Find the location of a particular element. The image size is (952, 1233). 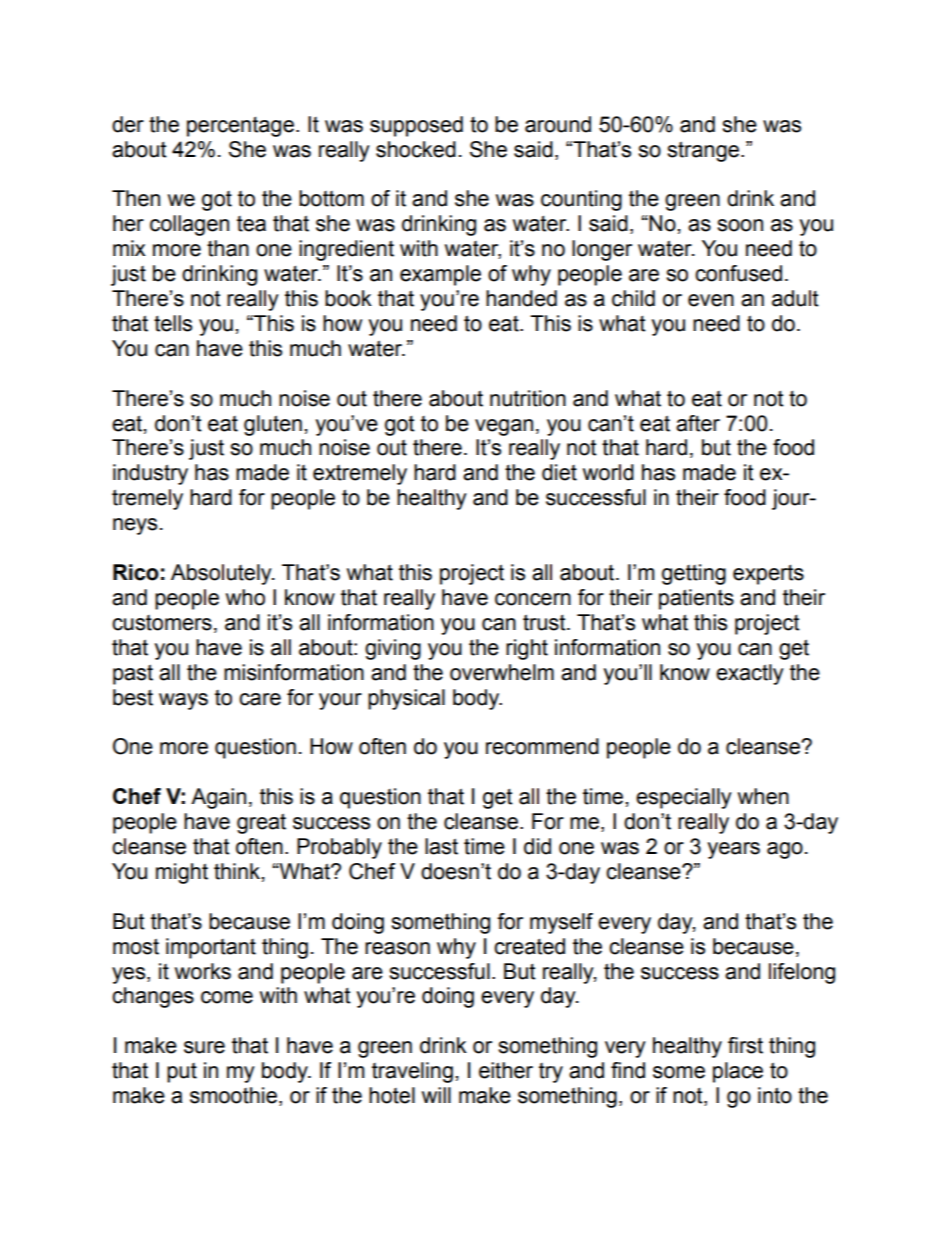

overwhelm is located at coordinates (502, 672).
